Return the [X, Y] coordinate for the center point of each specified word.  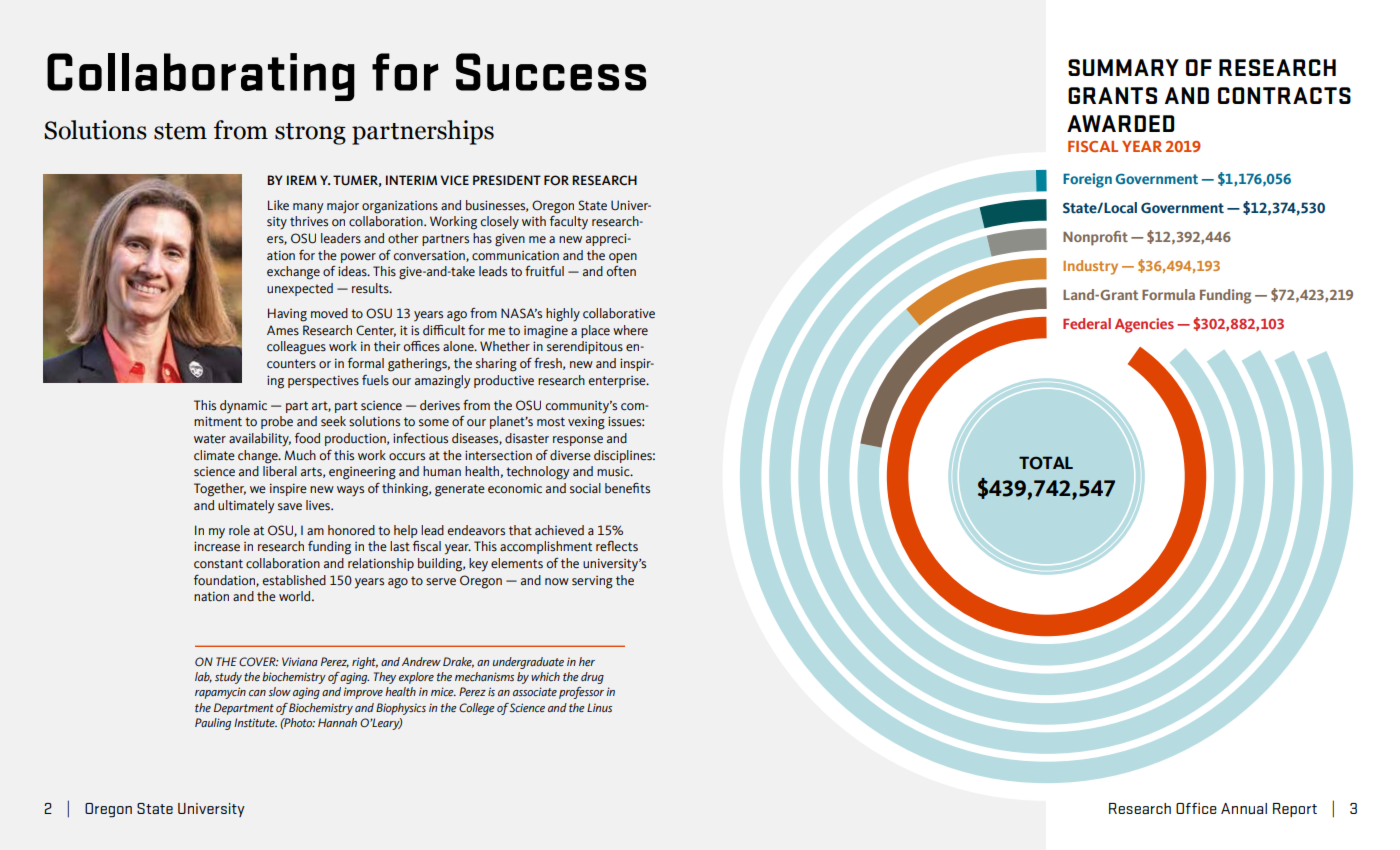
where [630, 330]
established [294, 580]
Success [551, 72]
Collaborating [201, 77]
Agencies [1144, 325]
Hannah [337, 722]
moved [329, 313]
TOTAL [1046, 463]
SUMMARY [1123, 67]
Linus [599, 707]
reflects [617, 546]
